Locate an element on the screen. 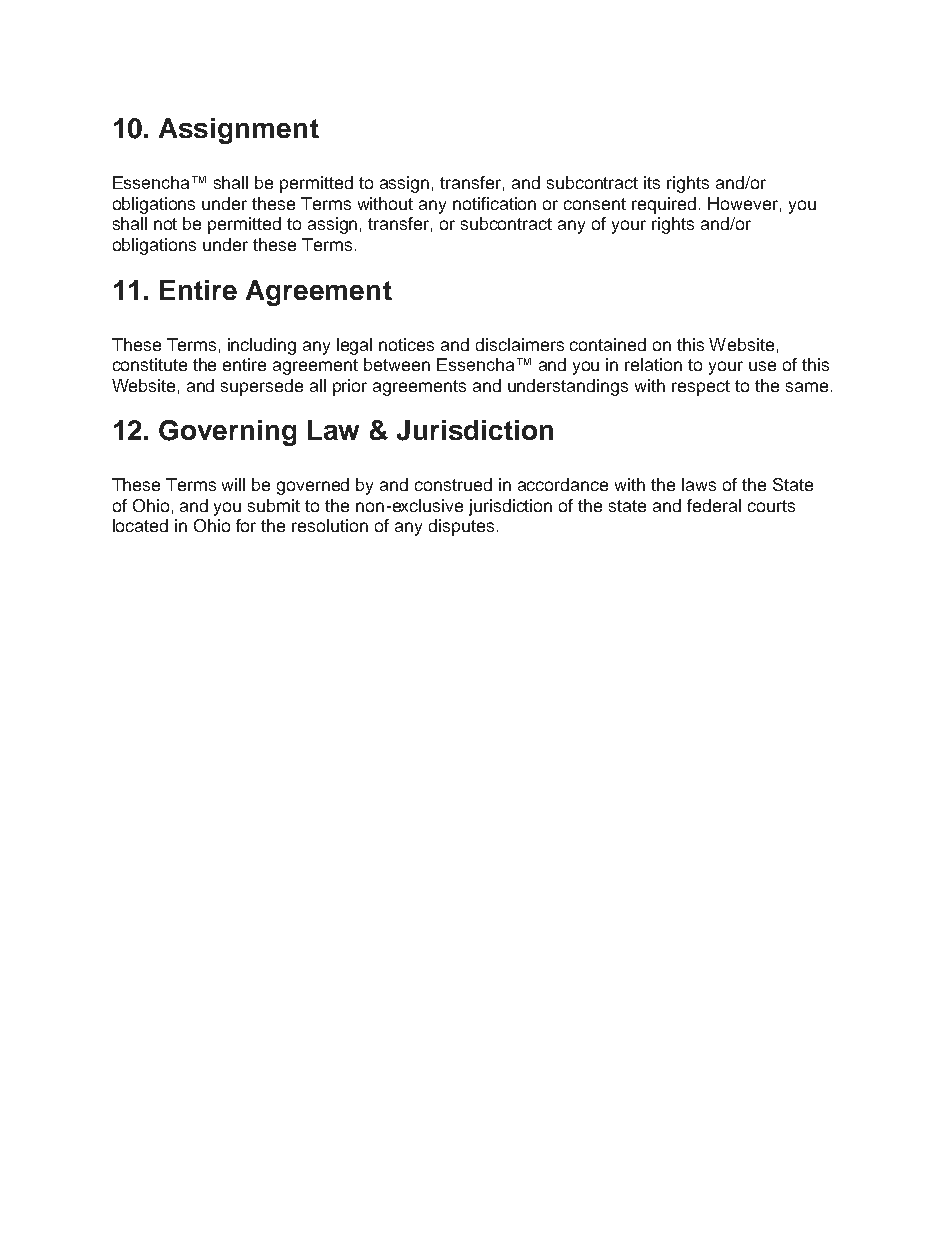 The width and height of the screenshot is (952, 1233). However is located at coordinates (743, 203).
